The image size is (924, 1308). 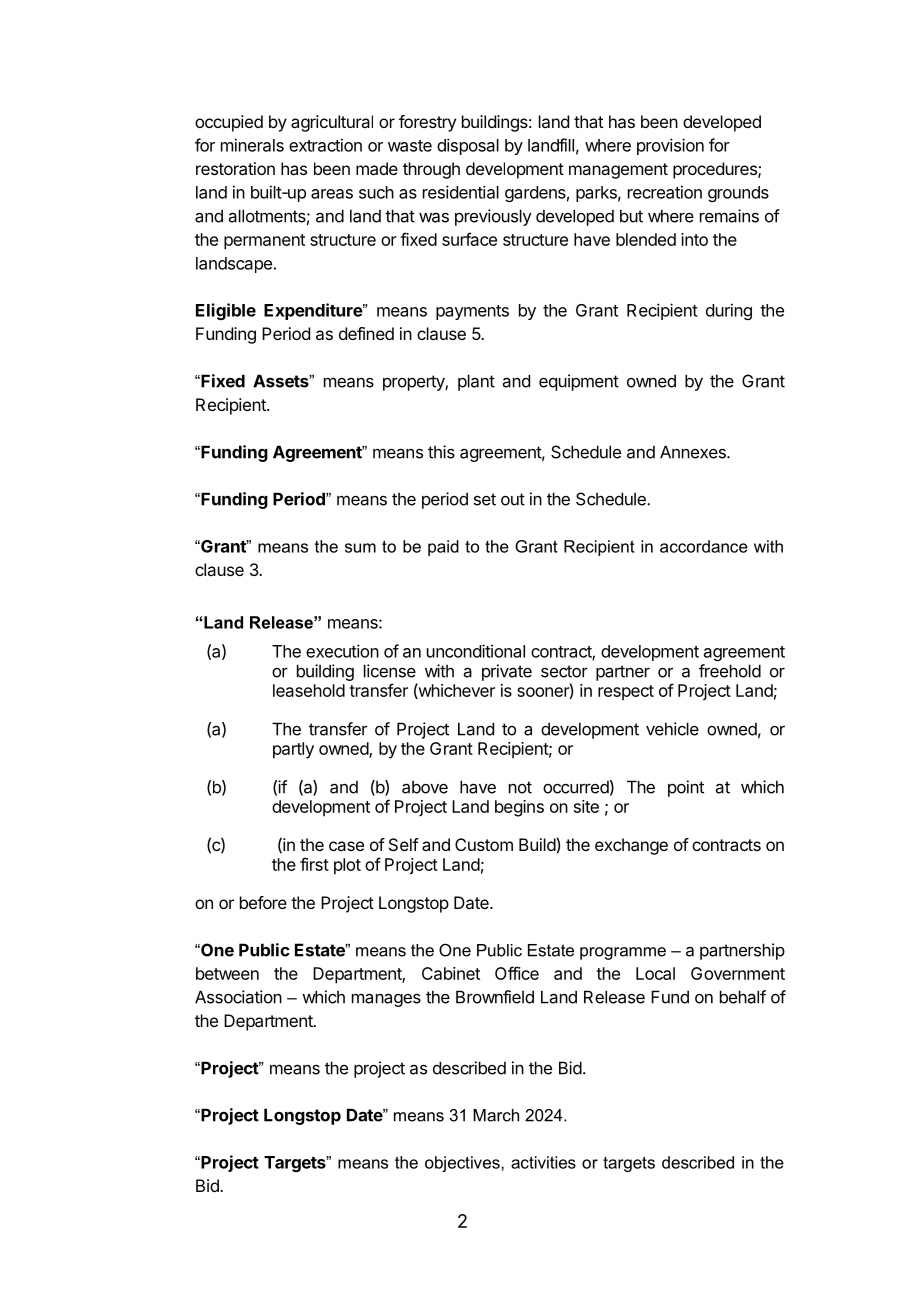 What do you see at coordinates (252, 145) in the screenshot?
I see `minerals` at bounding box center [252, 145].
